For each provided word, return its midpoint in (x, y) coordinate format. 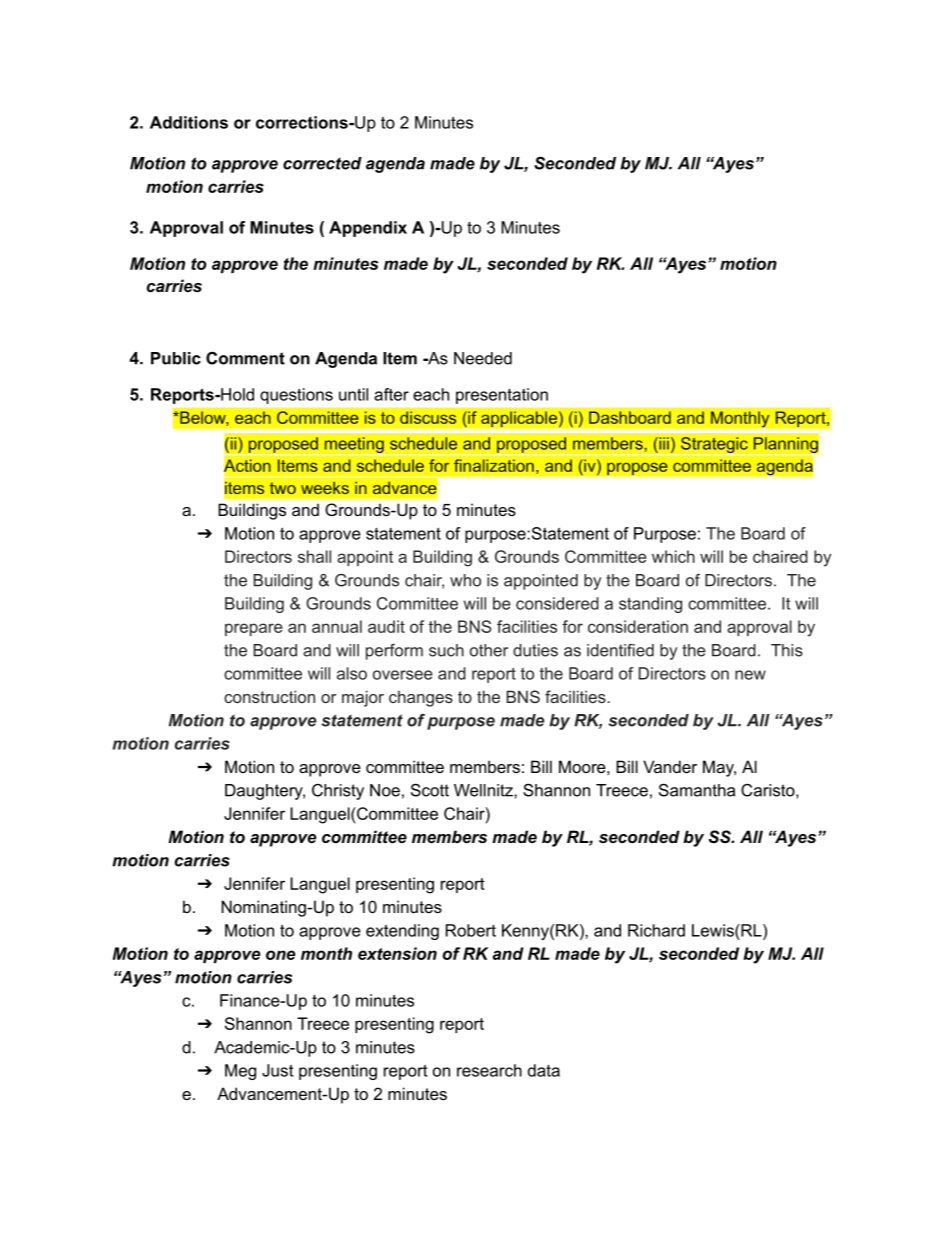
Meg (240, 1072)
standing (650, 605)
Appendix (368, 229)
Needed (483, 358)
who (465, 580)
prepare (254, 629)
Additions (189, 122)
